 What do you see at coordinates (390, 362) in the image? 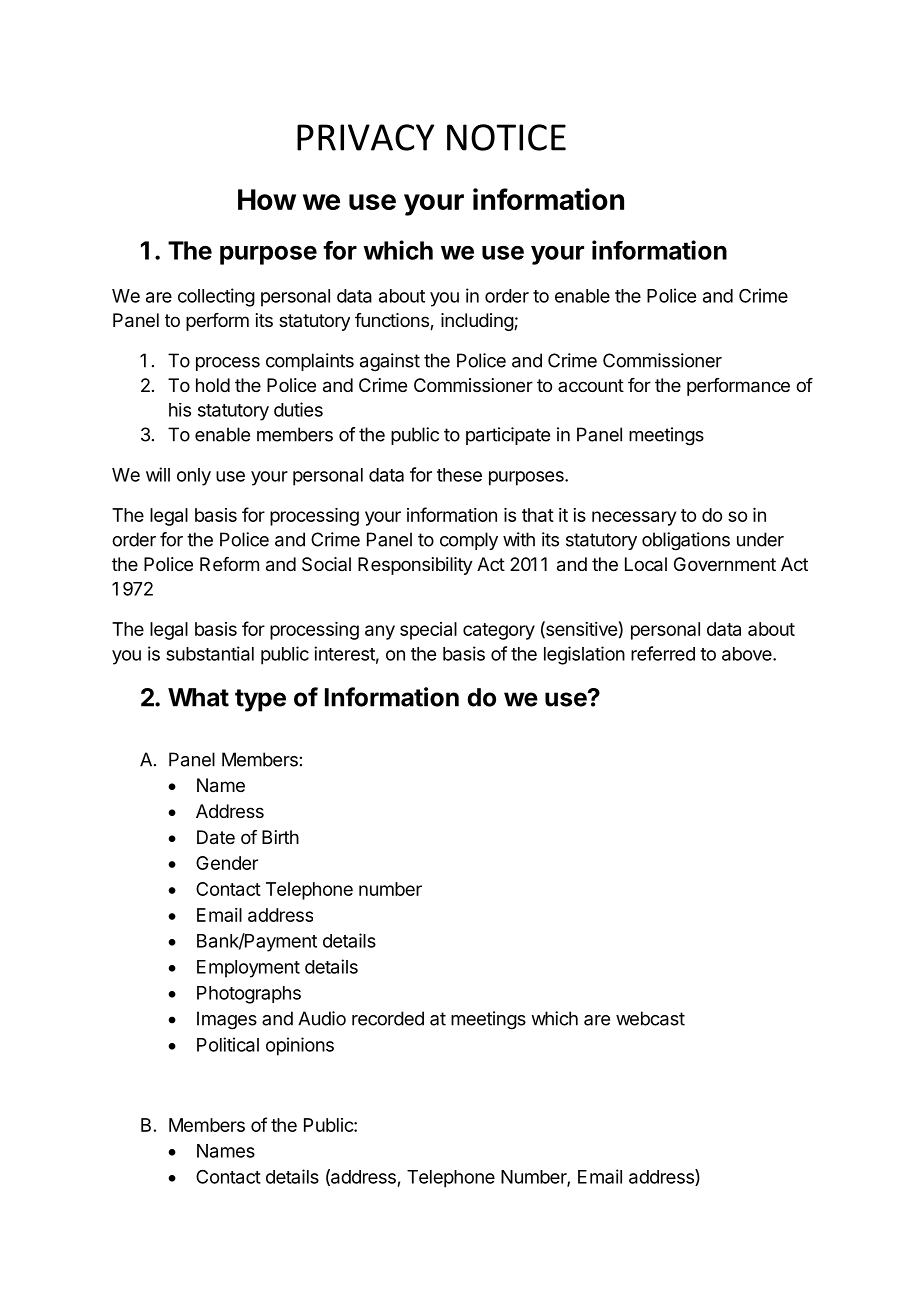
I see `against` at bounding box center [390, 362].
